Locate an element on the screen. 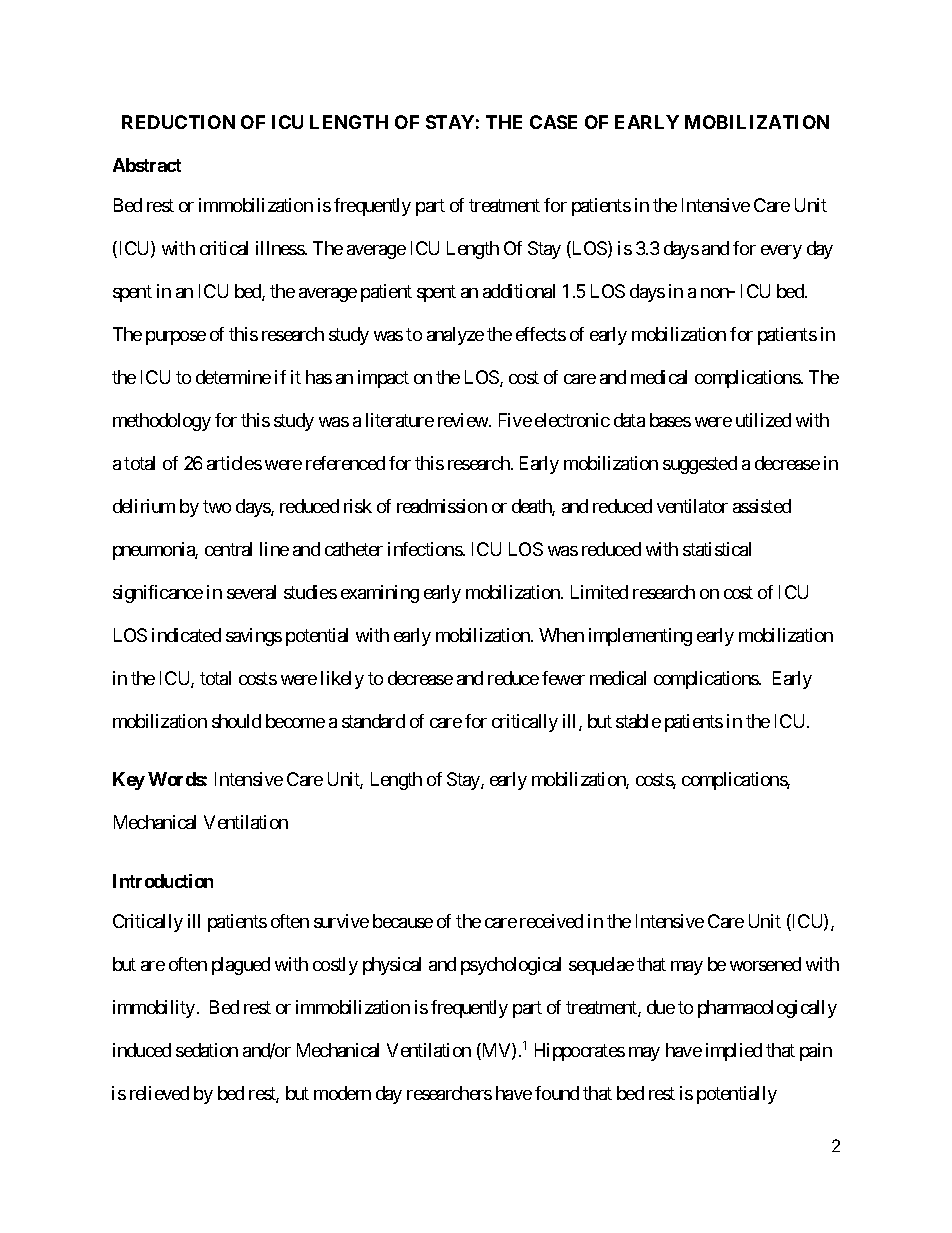 This screenshot has width=952, height=1233. examining is located at coordinates (380, 594).
